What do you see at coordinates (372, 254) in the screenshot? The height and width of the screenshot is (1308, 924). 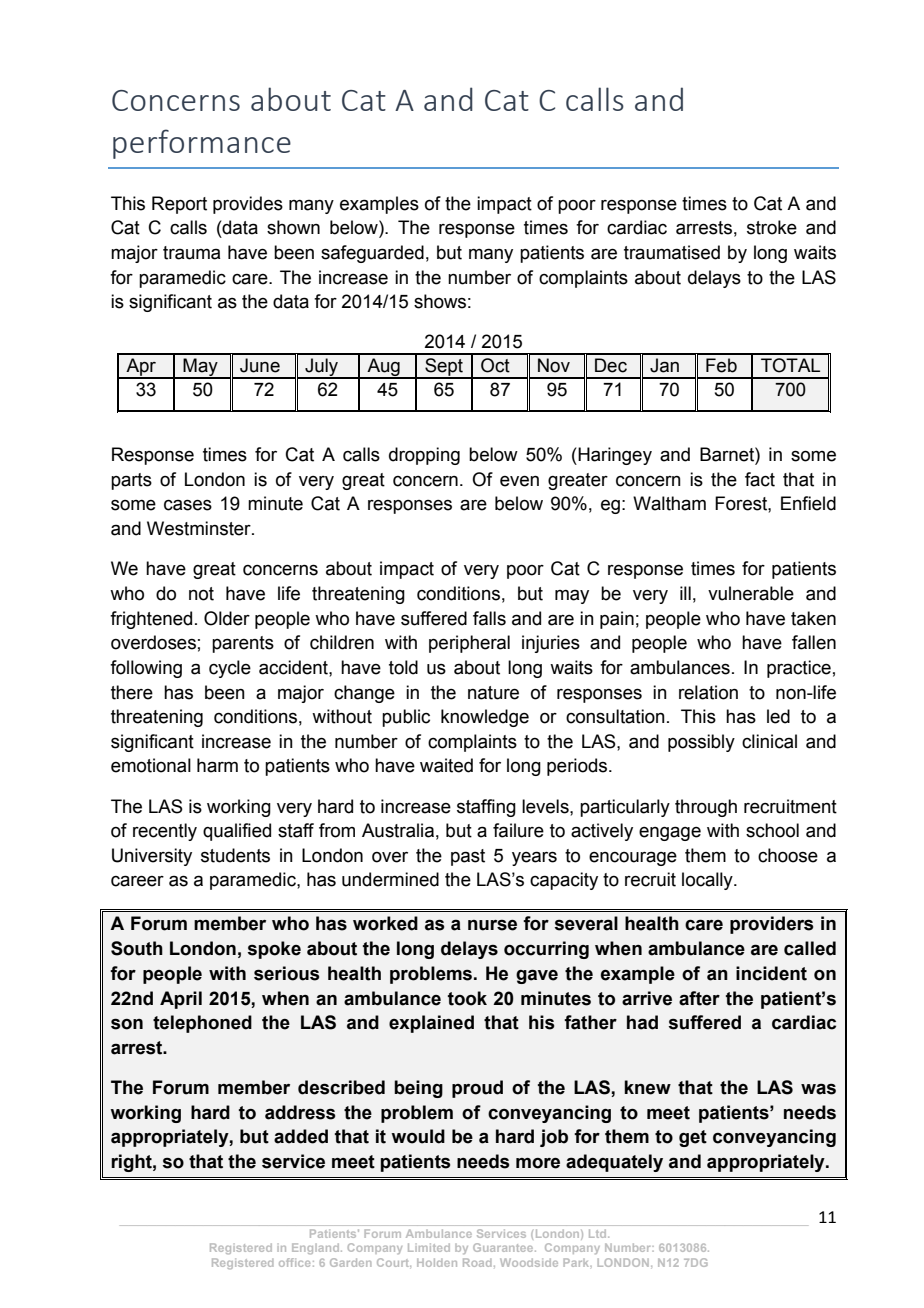 I see `safeguarded` at bounding box center [372, 254].
